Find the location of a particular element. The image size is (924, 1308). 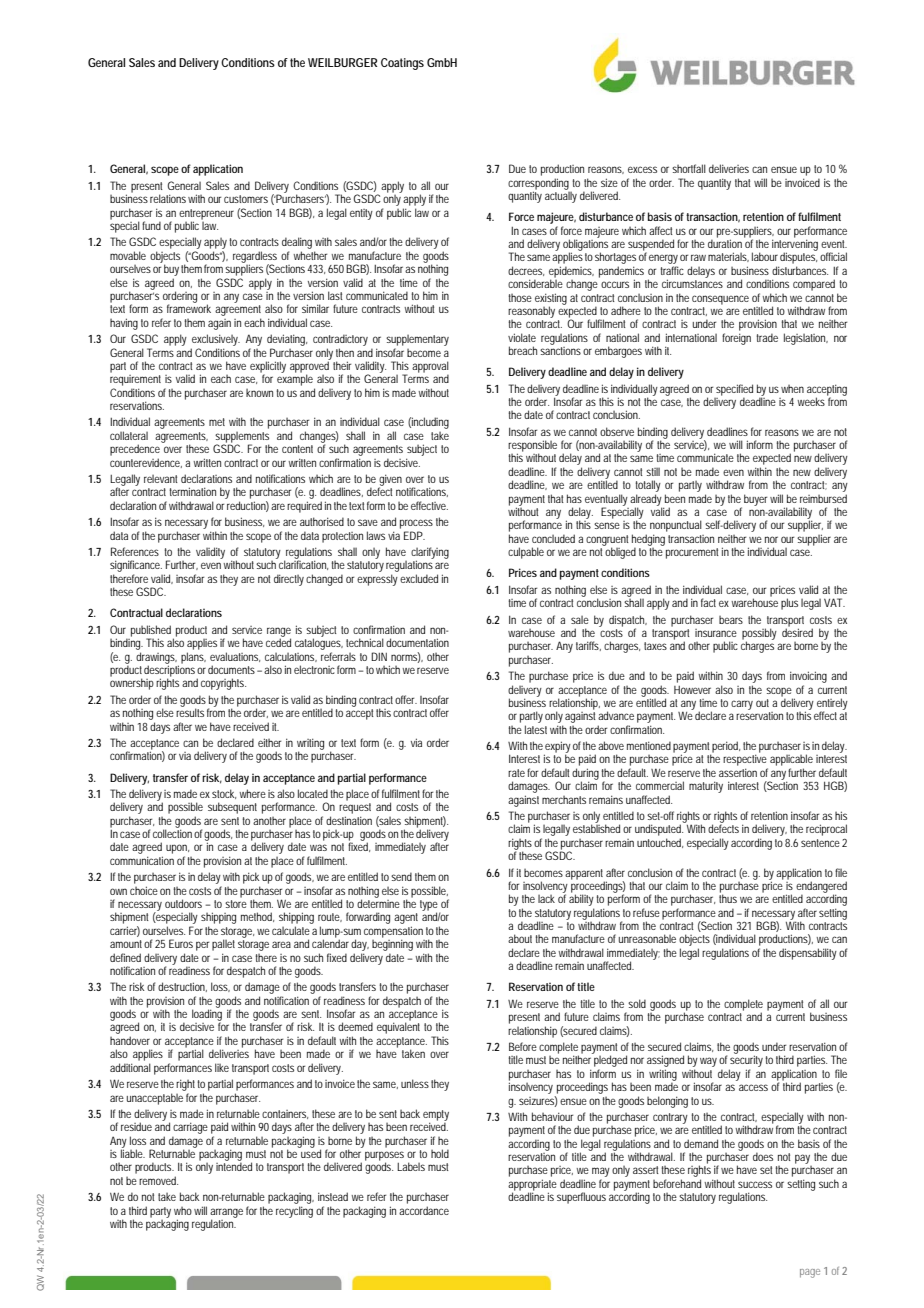

type is located at coordinates (429, 906).
